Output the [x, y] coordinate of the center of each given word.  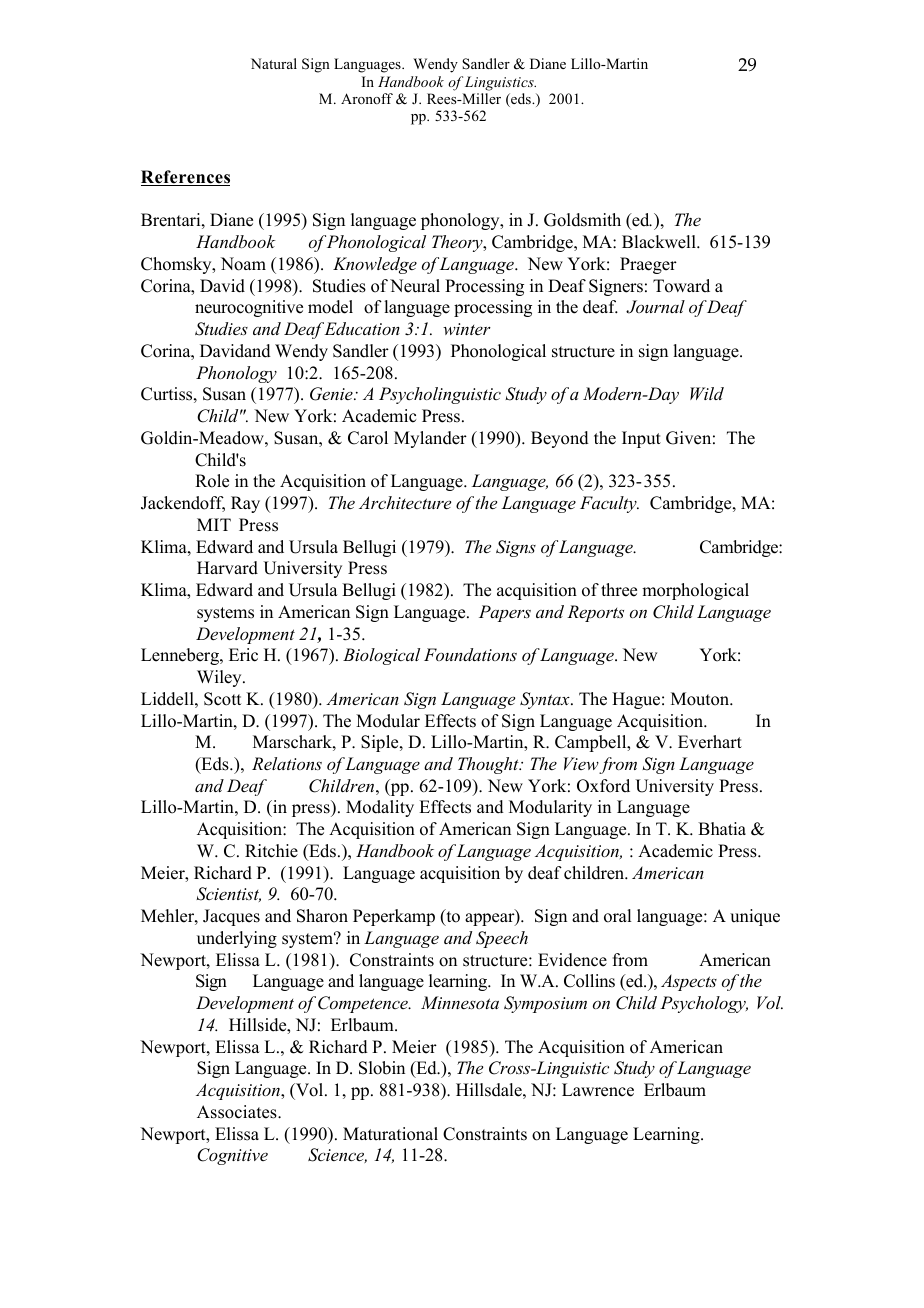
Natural [274, 63]
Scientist [228, 894]
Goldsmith [582, 220]
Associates [238, 1112]
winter [467, 329]
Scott [222, 699]
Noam [243, 264]
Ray [245, 504]
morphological [695, 591]
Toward [681, 286]
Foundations [470, 654]
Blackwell [660, 242]
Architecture [405, 502]
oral [617, 916]
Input [641, 439]
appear [491, 919]
